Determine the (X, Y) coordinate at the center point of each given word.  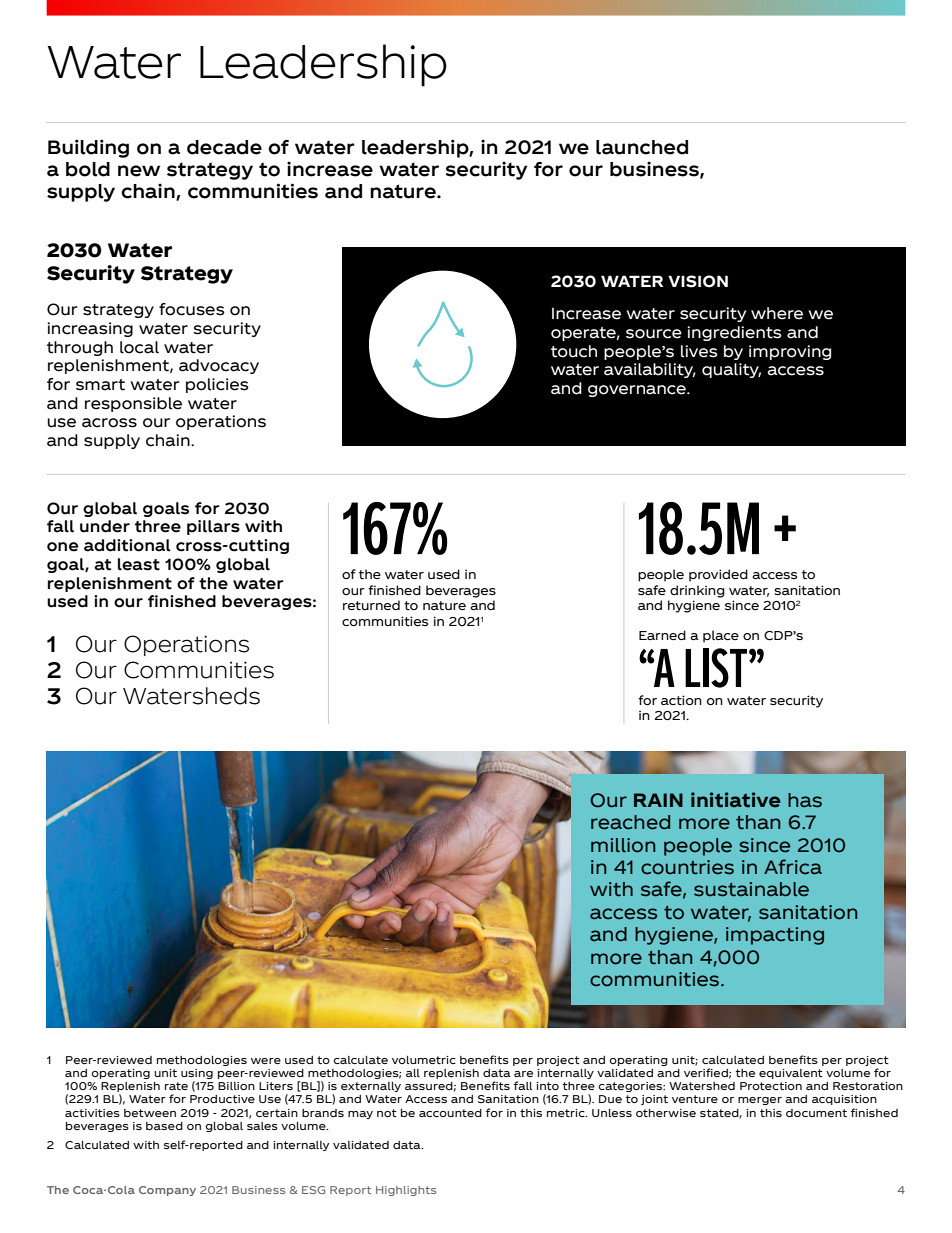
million (623, 845)
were (266, 1061)
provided (718, 575)
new (139, 171)
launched (642, 147)
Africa (793, 867)
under (105, 526)
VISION (698, 281)
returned (371, 605)
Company (167, 1191)
